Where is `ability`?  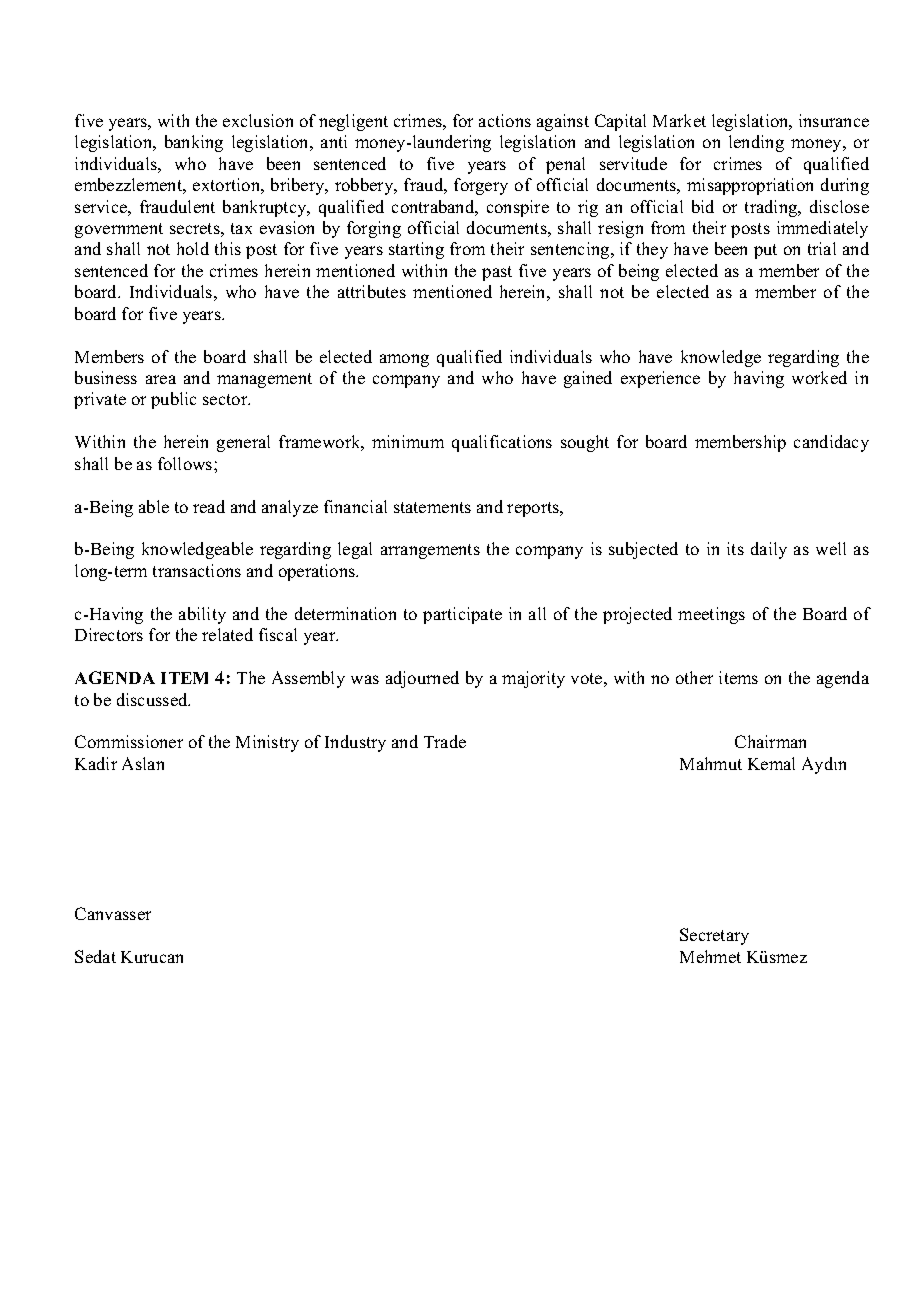 ability is located at coordinates (202, 615).
